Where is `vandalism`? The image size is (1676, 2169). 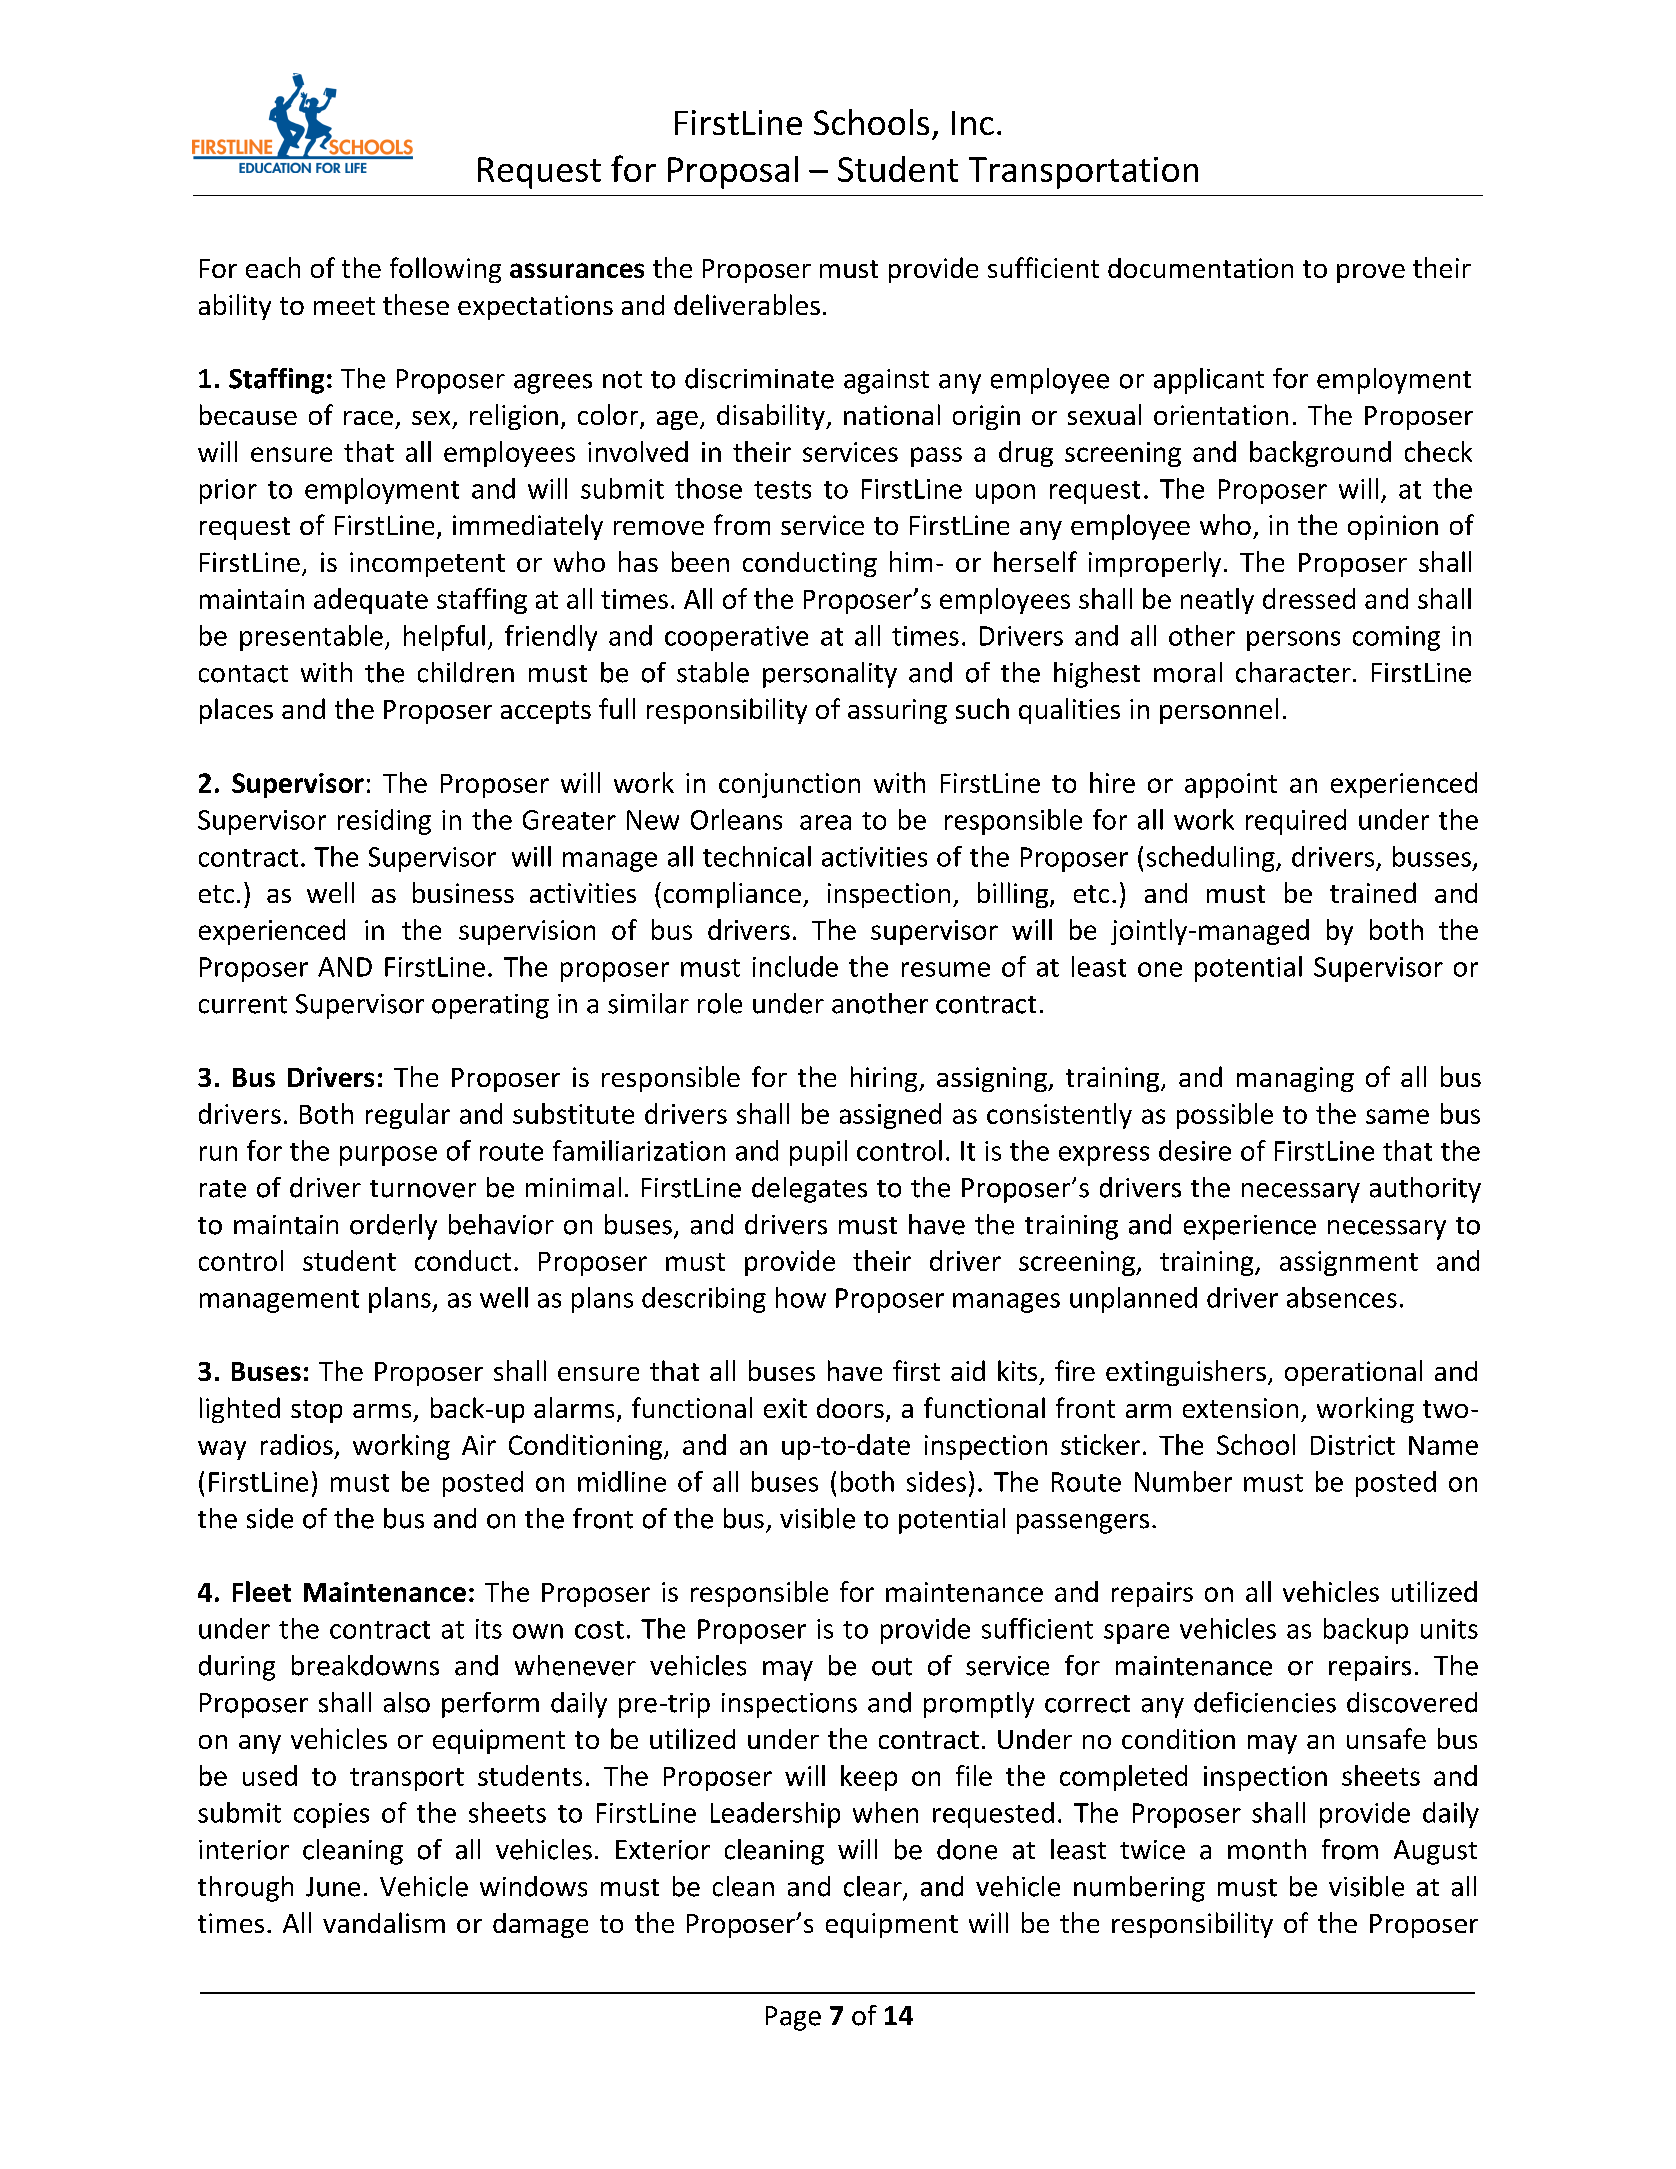 vandalism is located at coordinates (384, 1922).
